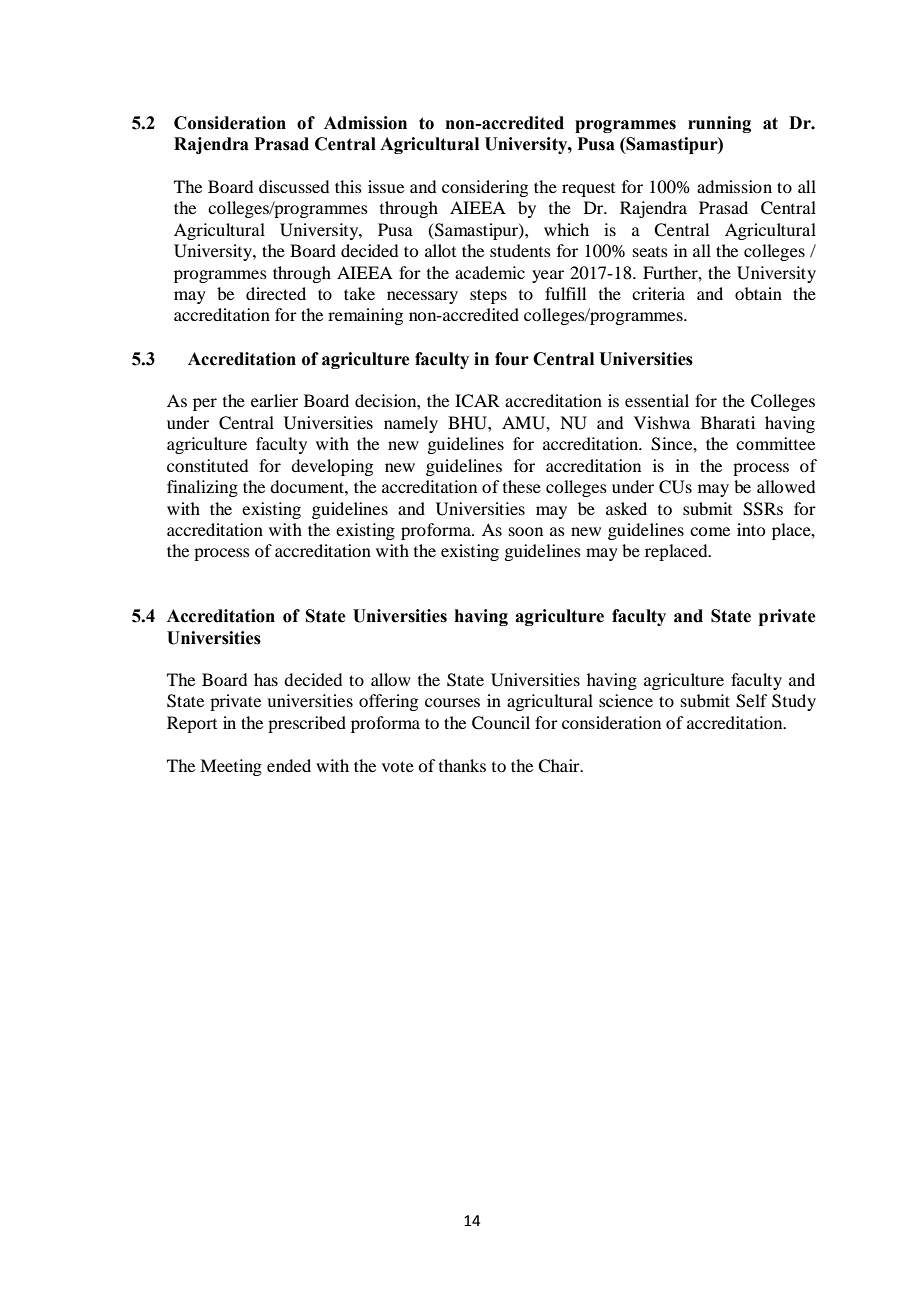 The height and width of the page is (1308, 924). What do you see at coordinates (294, 186) in the page?
I see `discussed` at bounding box center [294, 186].
